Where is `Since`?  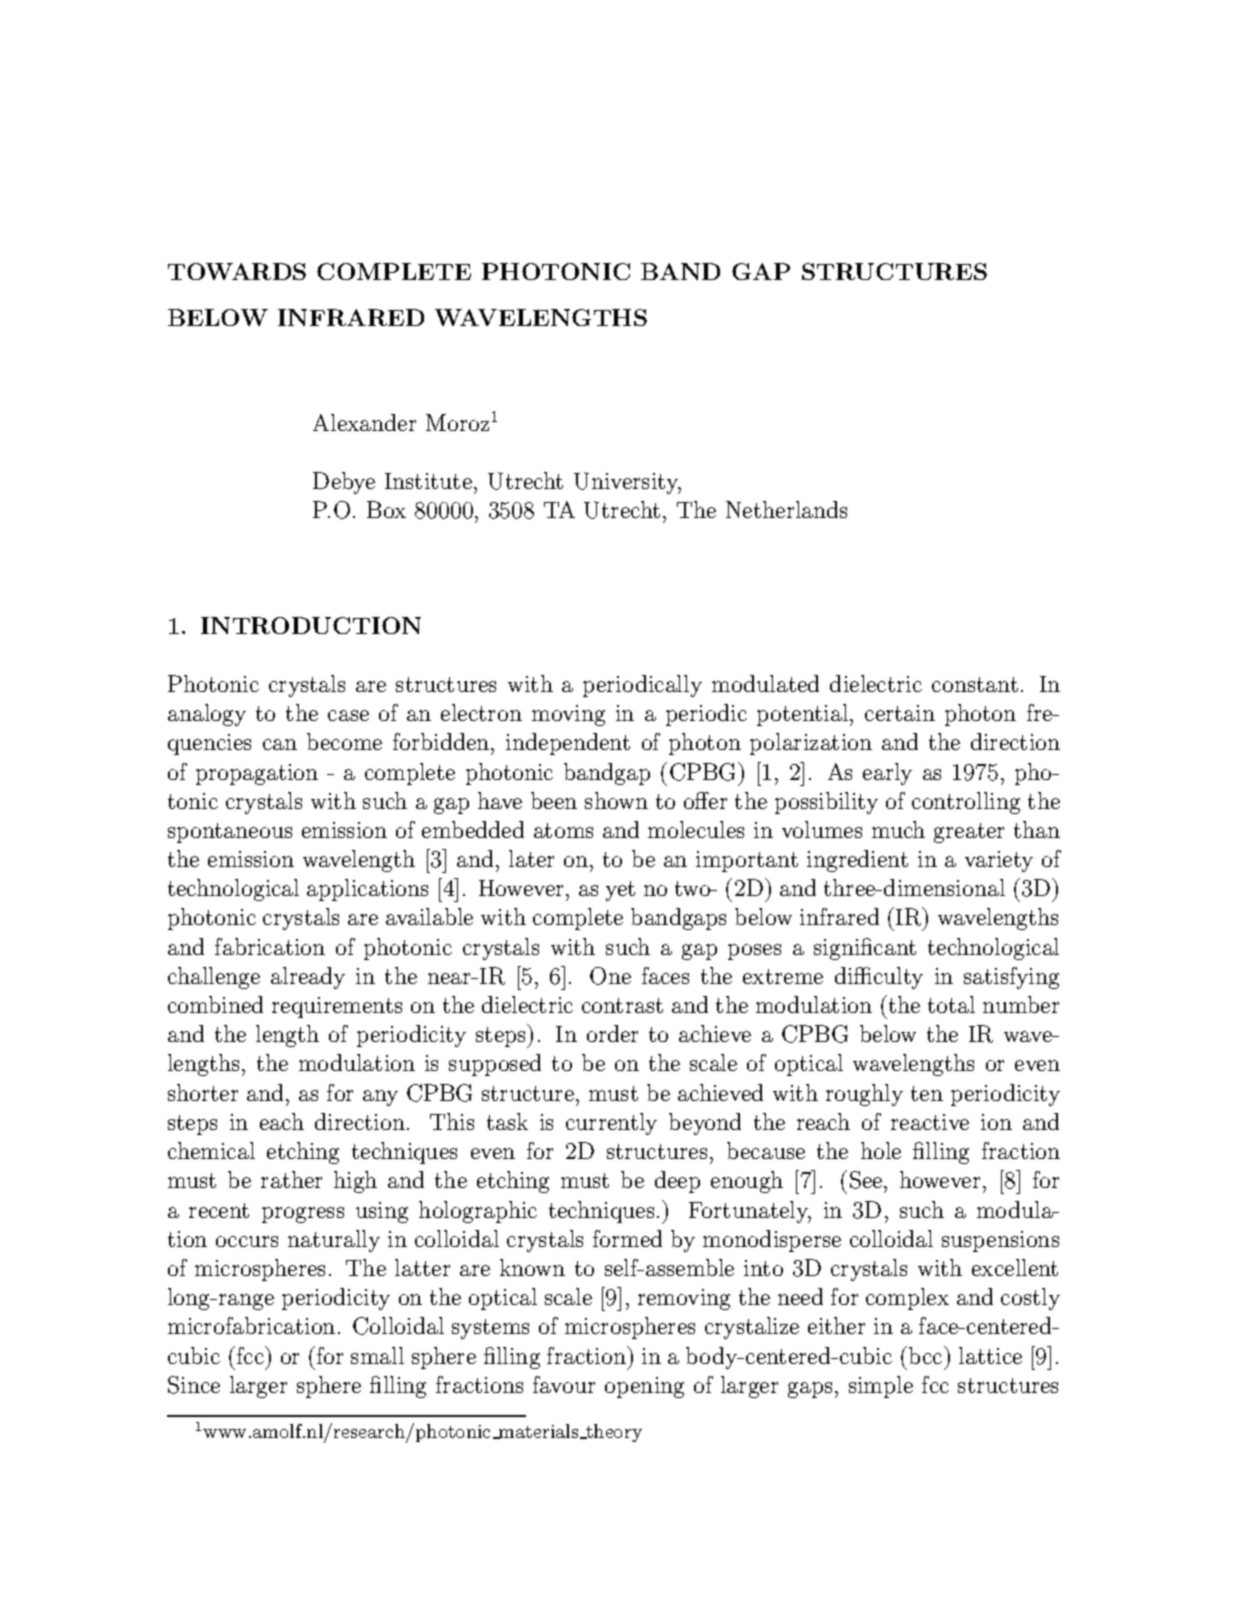 Since is located at coordinates (194, 1385).
